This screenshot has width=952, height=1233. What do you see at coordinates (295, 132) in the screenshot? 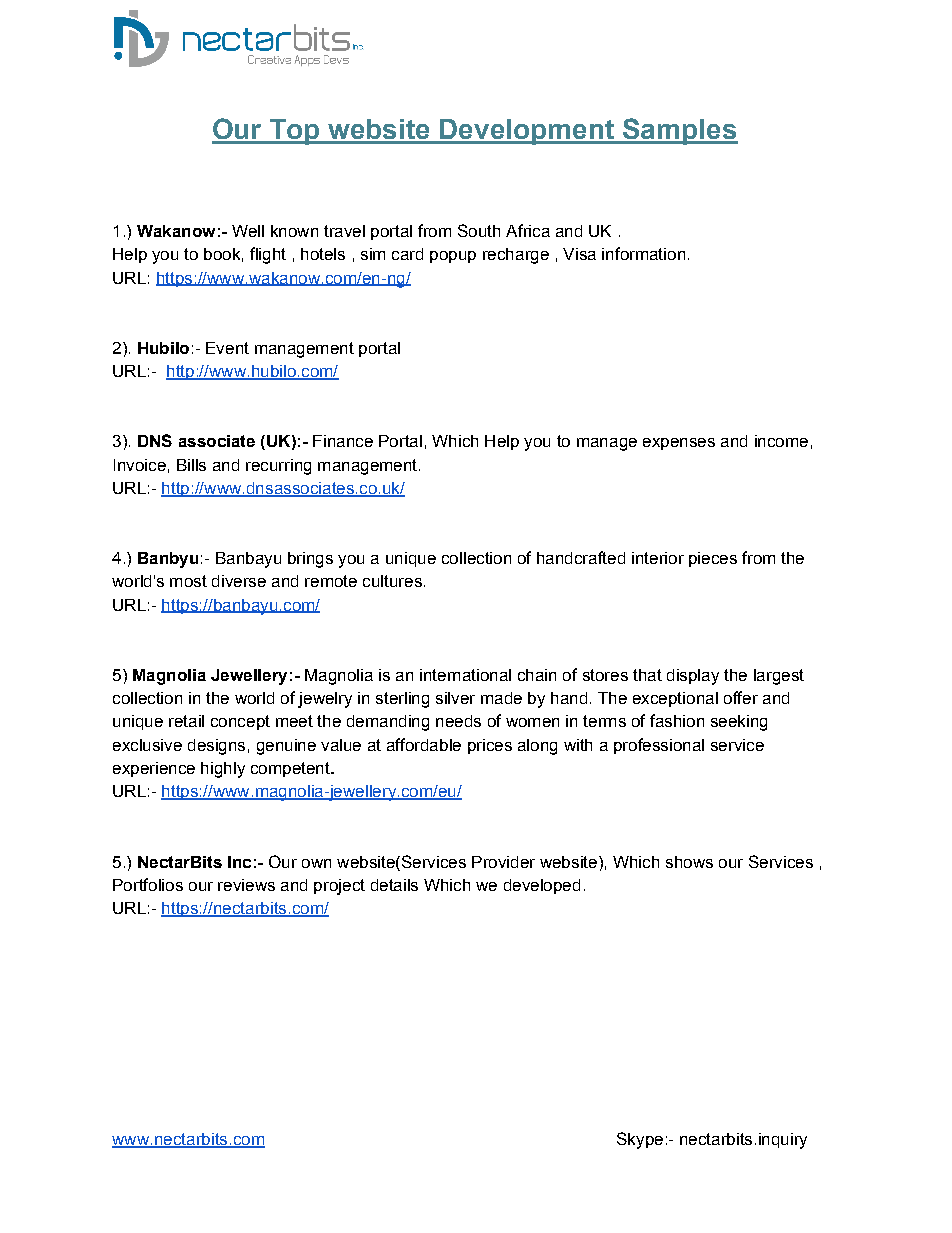
I see `Top` at bounding box center [295, 132].
